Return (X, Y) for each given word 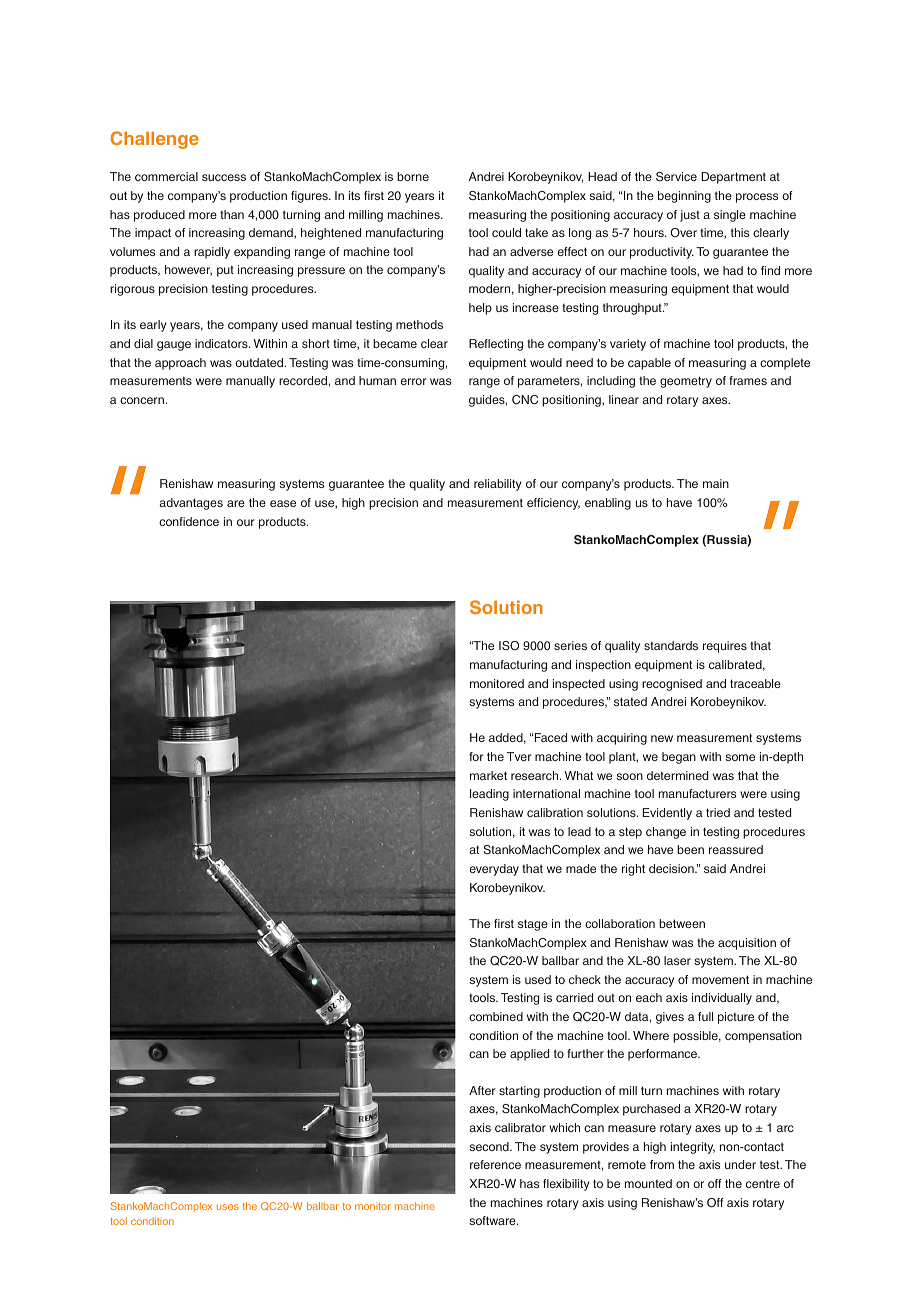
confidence (189, 521)
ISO (509, 645)
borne (413, 176)
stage (533, 925)
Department (733, 178)
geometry (686, 382)
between (682, 923)
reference (495, 1164)
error (414, 381)
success (224, 177)
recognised (672, 685)
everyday (494, 870)
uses (228, 1207)
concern (142, 400)
